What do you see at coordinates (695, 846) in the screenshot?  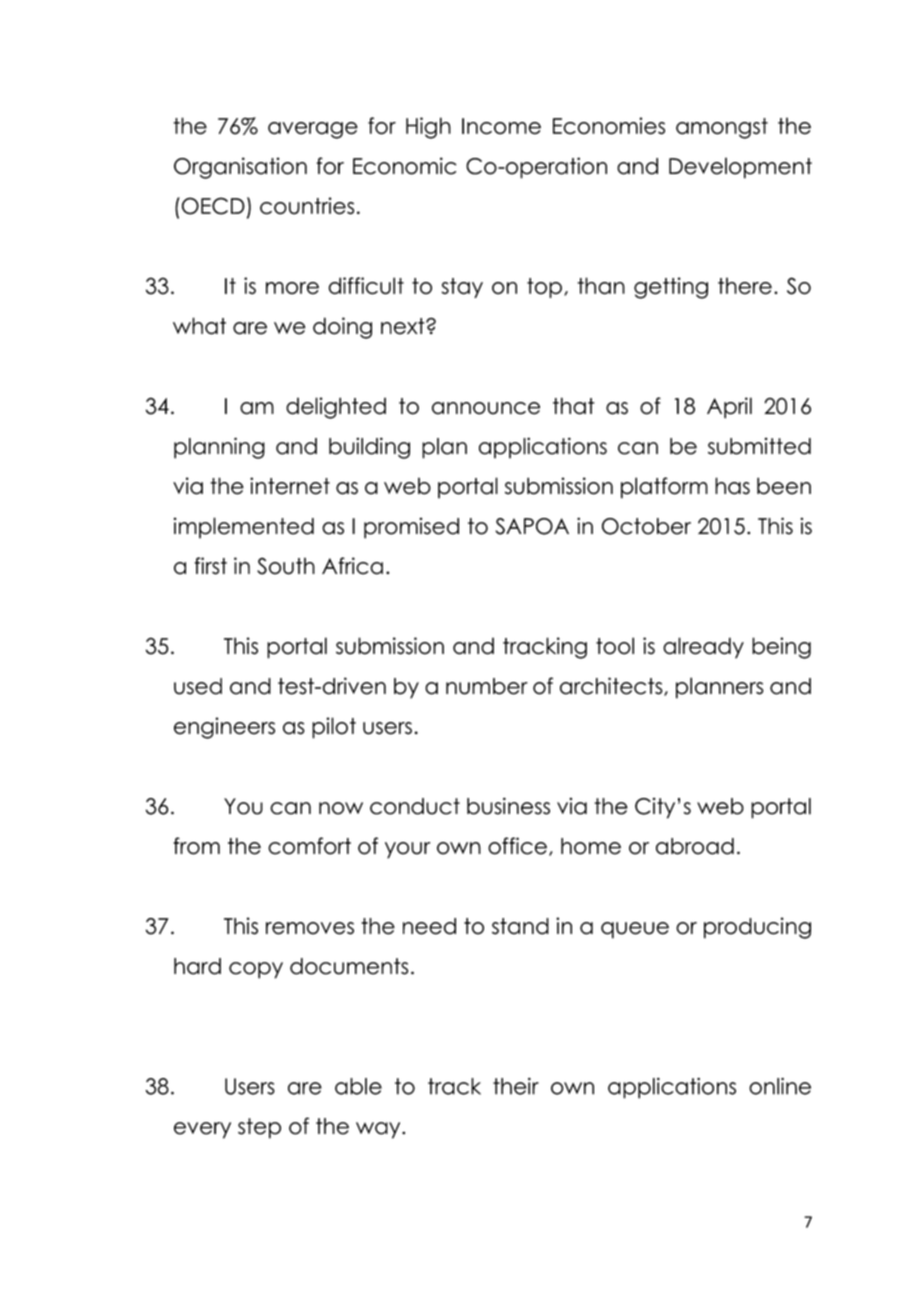 I see `abroad` at bounding box center [695, 846].
